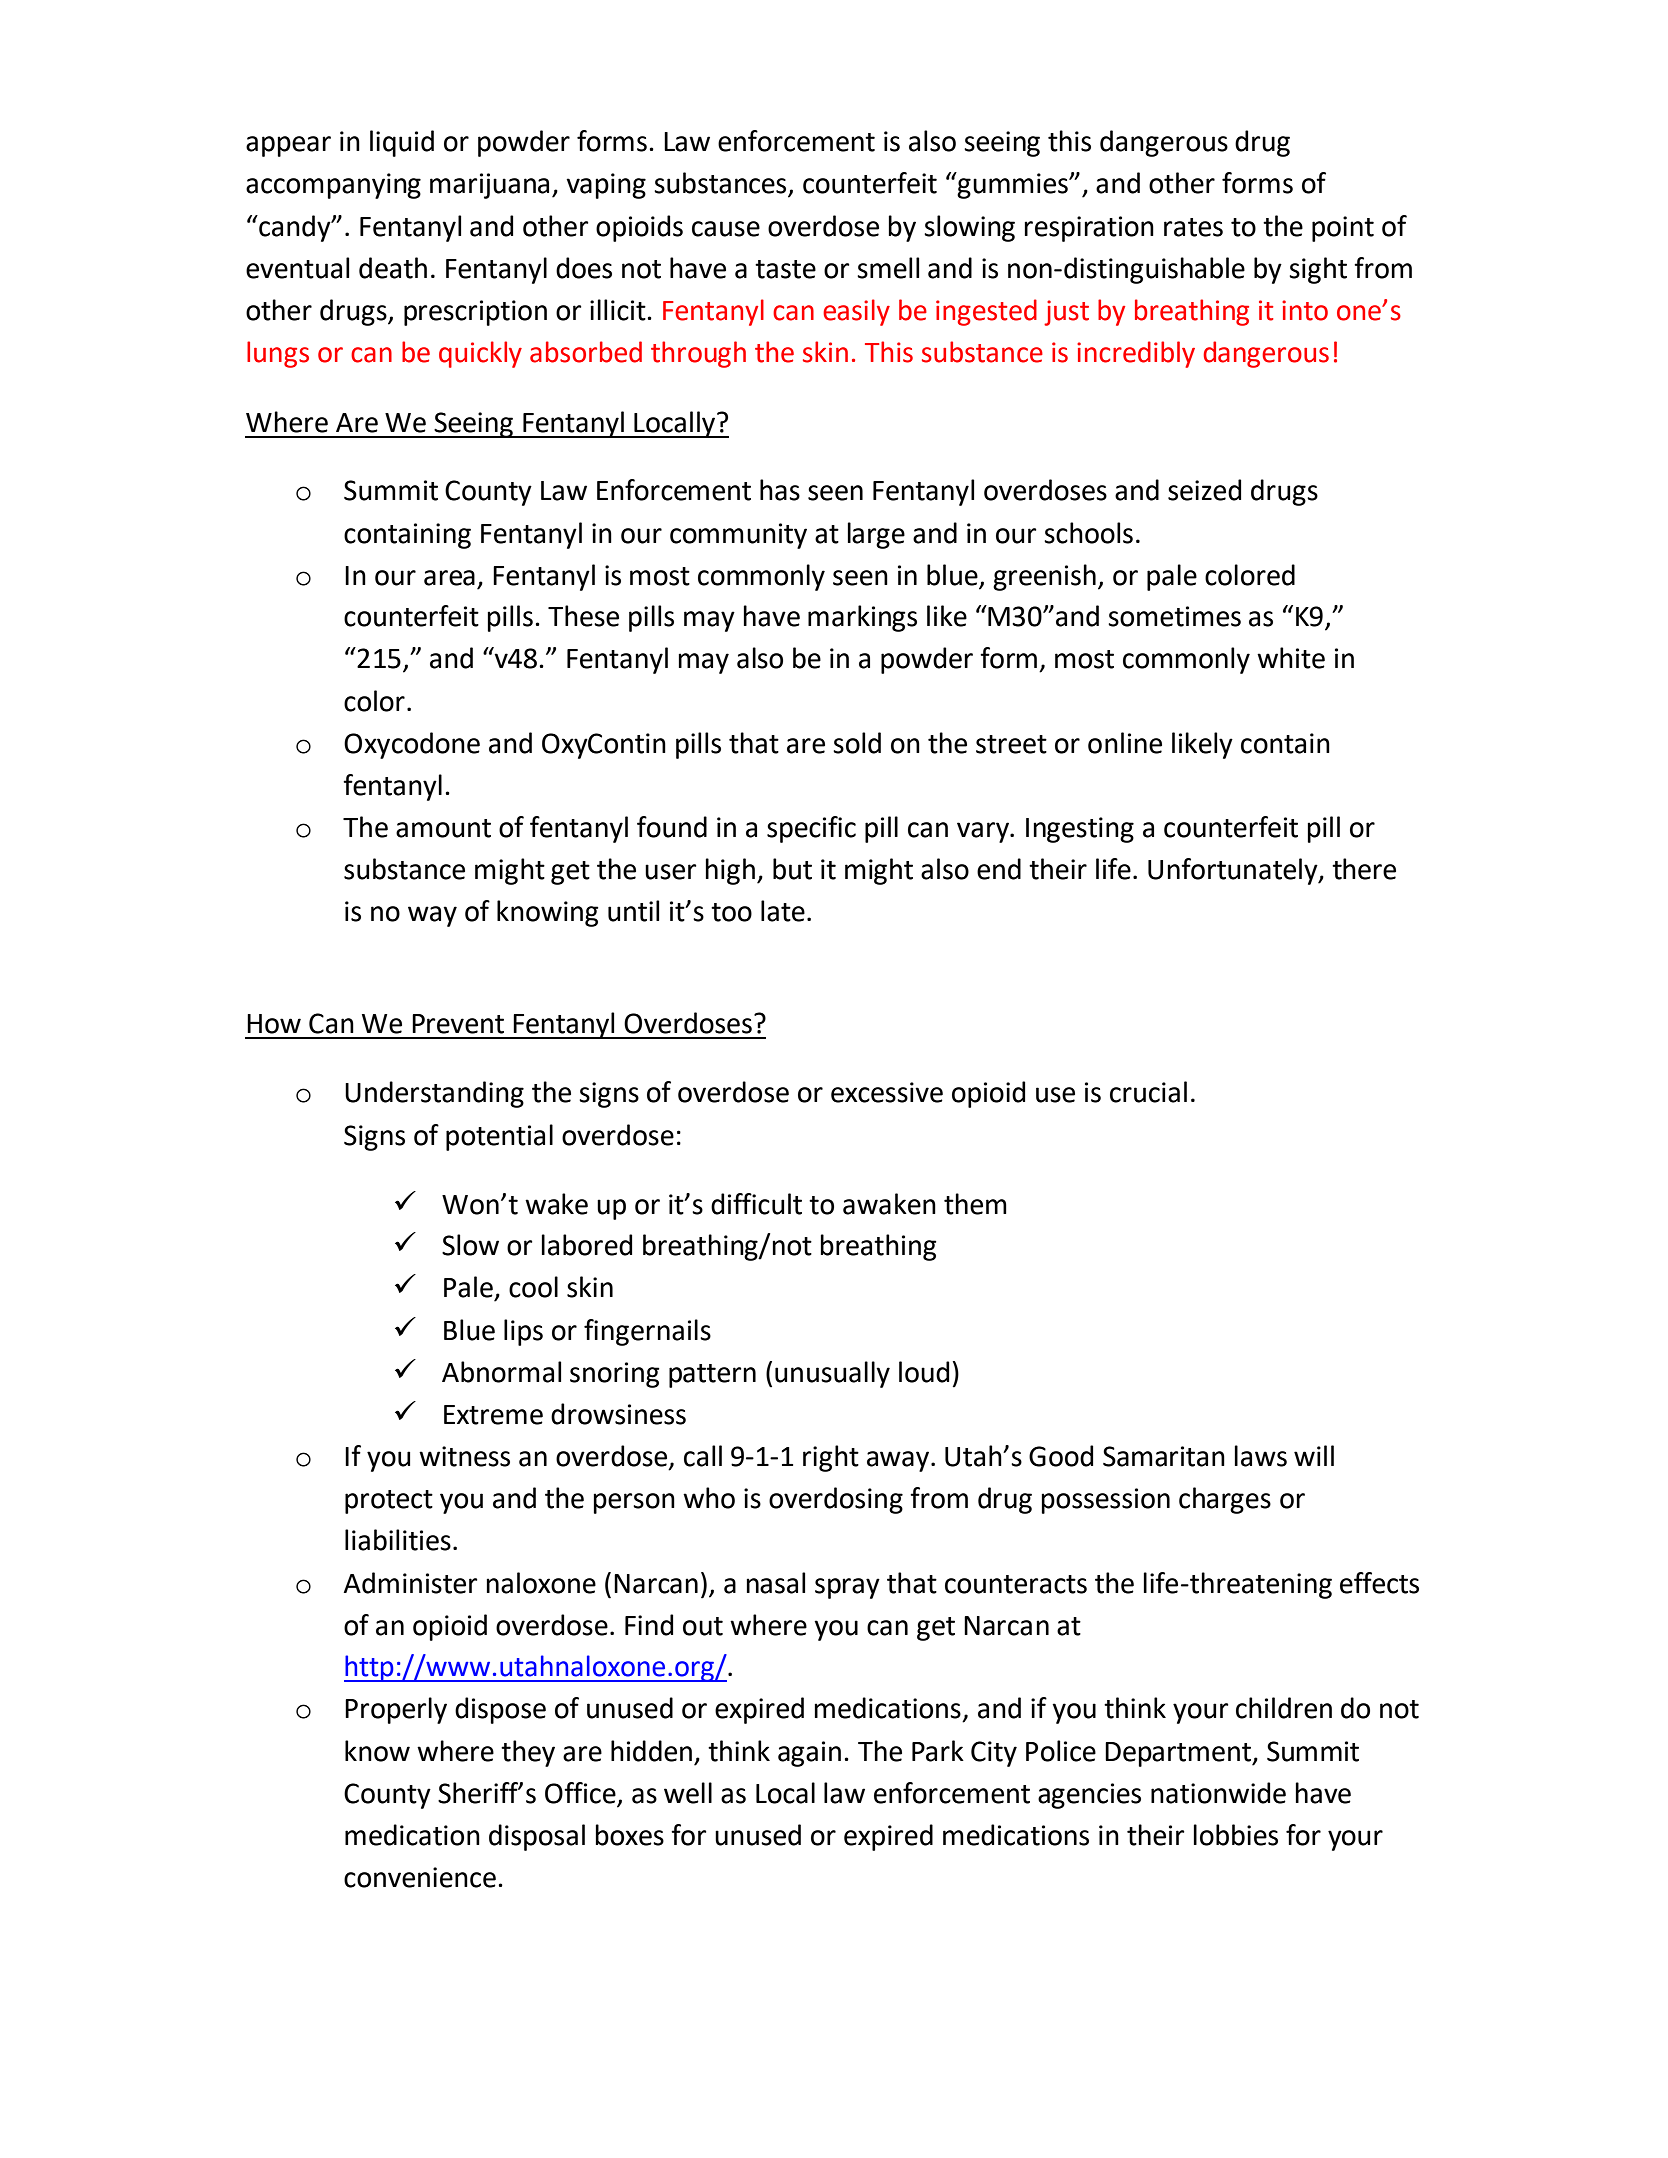 The width and height of the document is (1668, 2158). What do you see at coordinates (887, 1092) in the document?
I see `excessive` at bounding box center [887, 1092].
